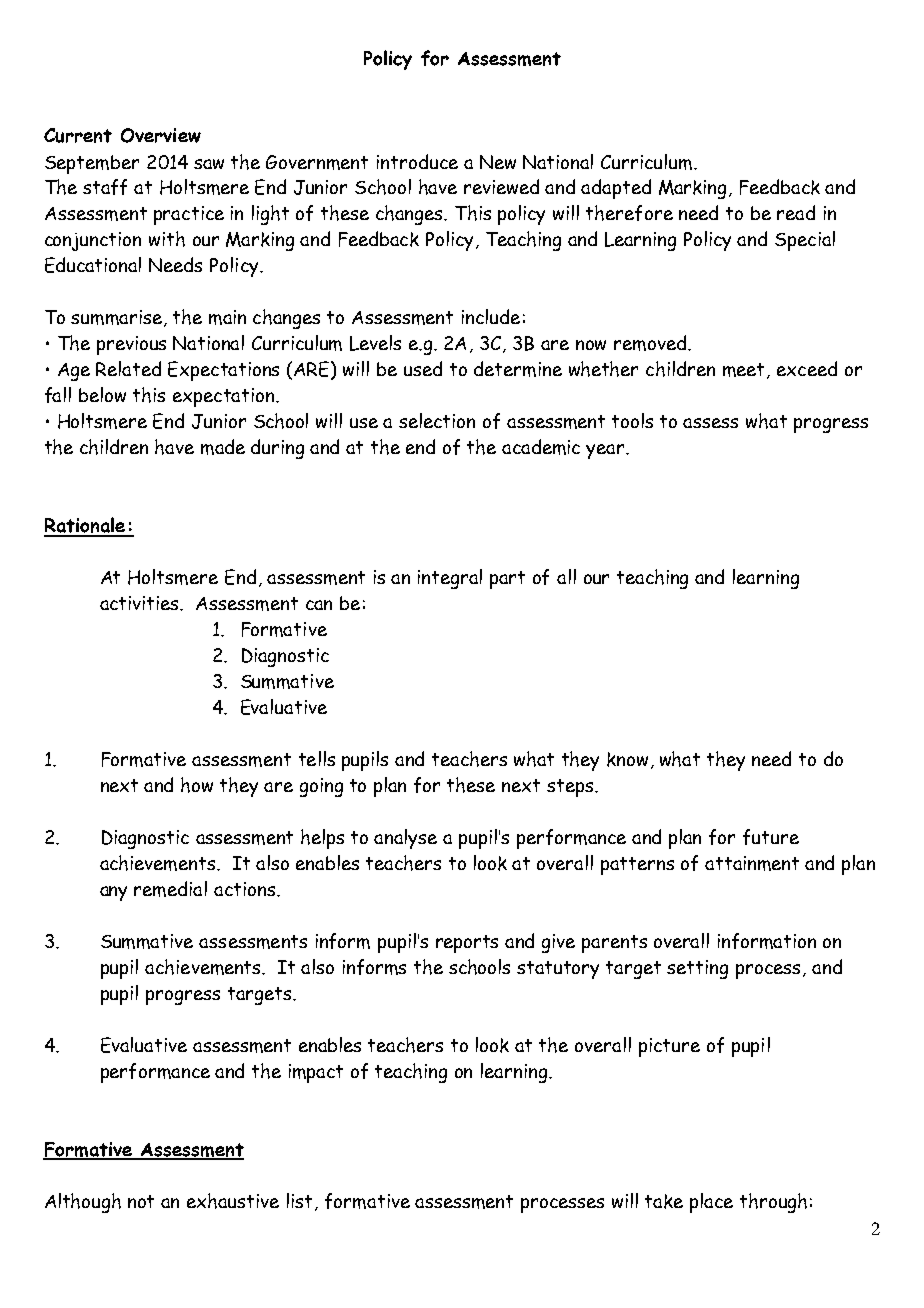 This screenshot has width=924, height=1308. What do you see at coordinates (417, 161) in the screenshot?
I see `introduce` at bounding box center [417, 161].
